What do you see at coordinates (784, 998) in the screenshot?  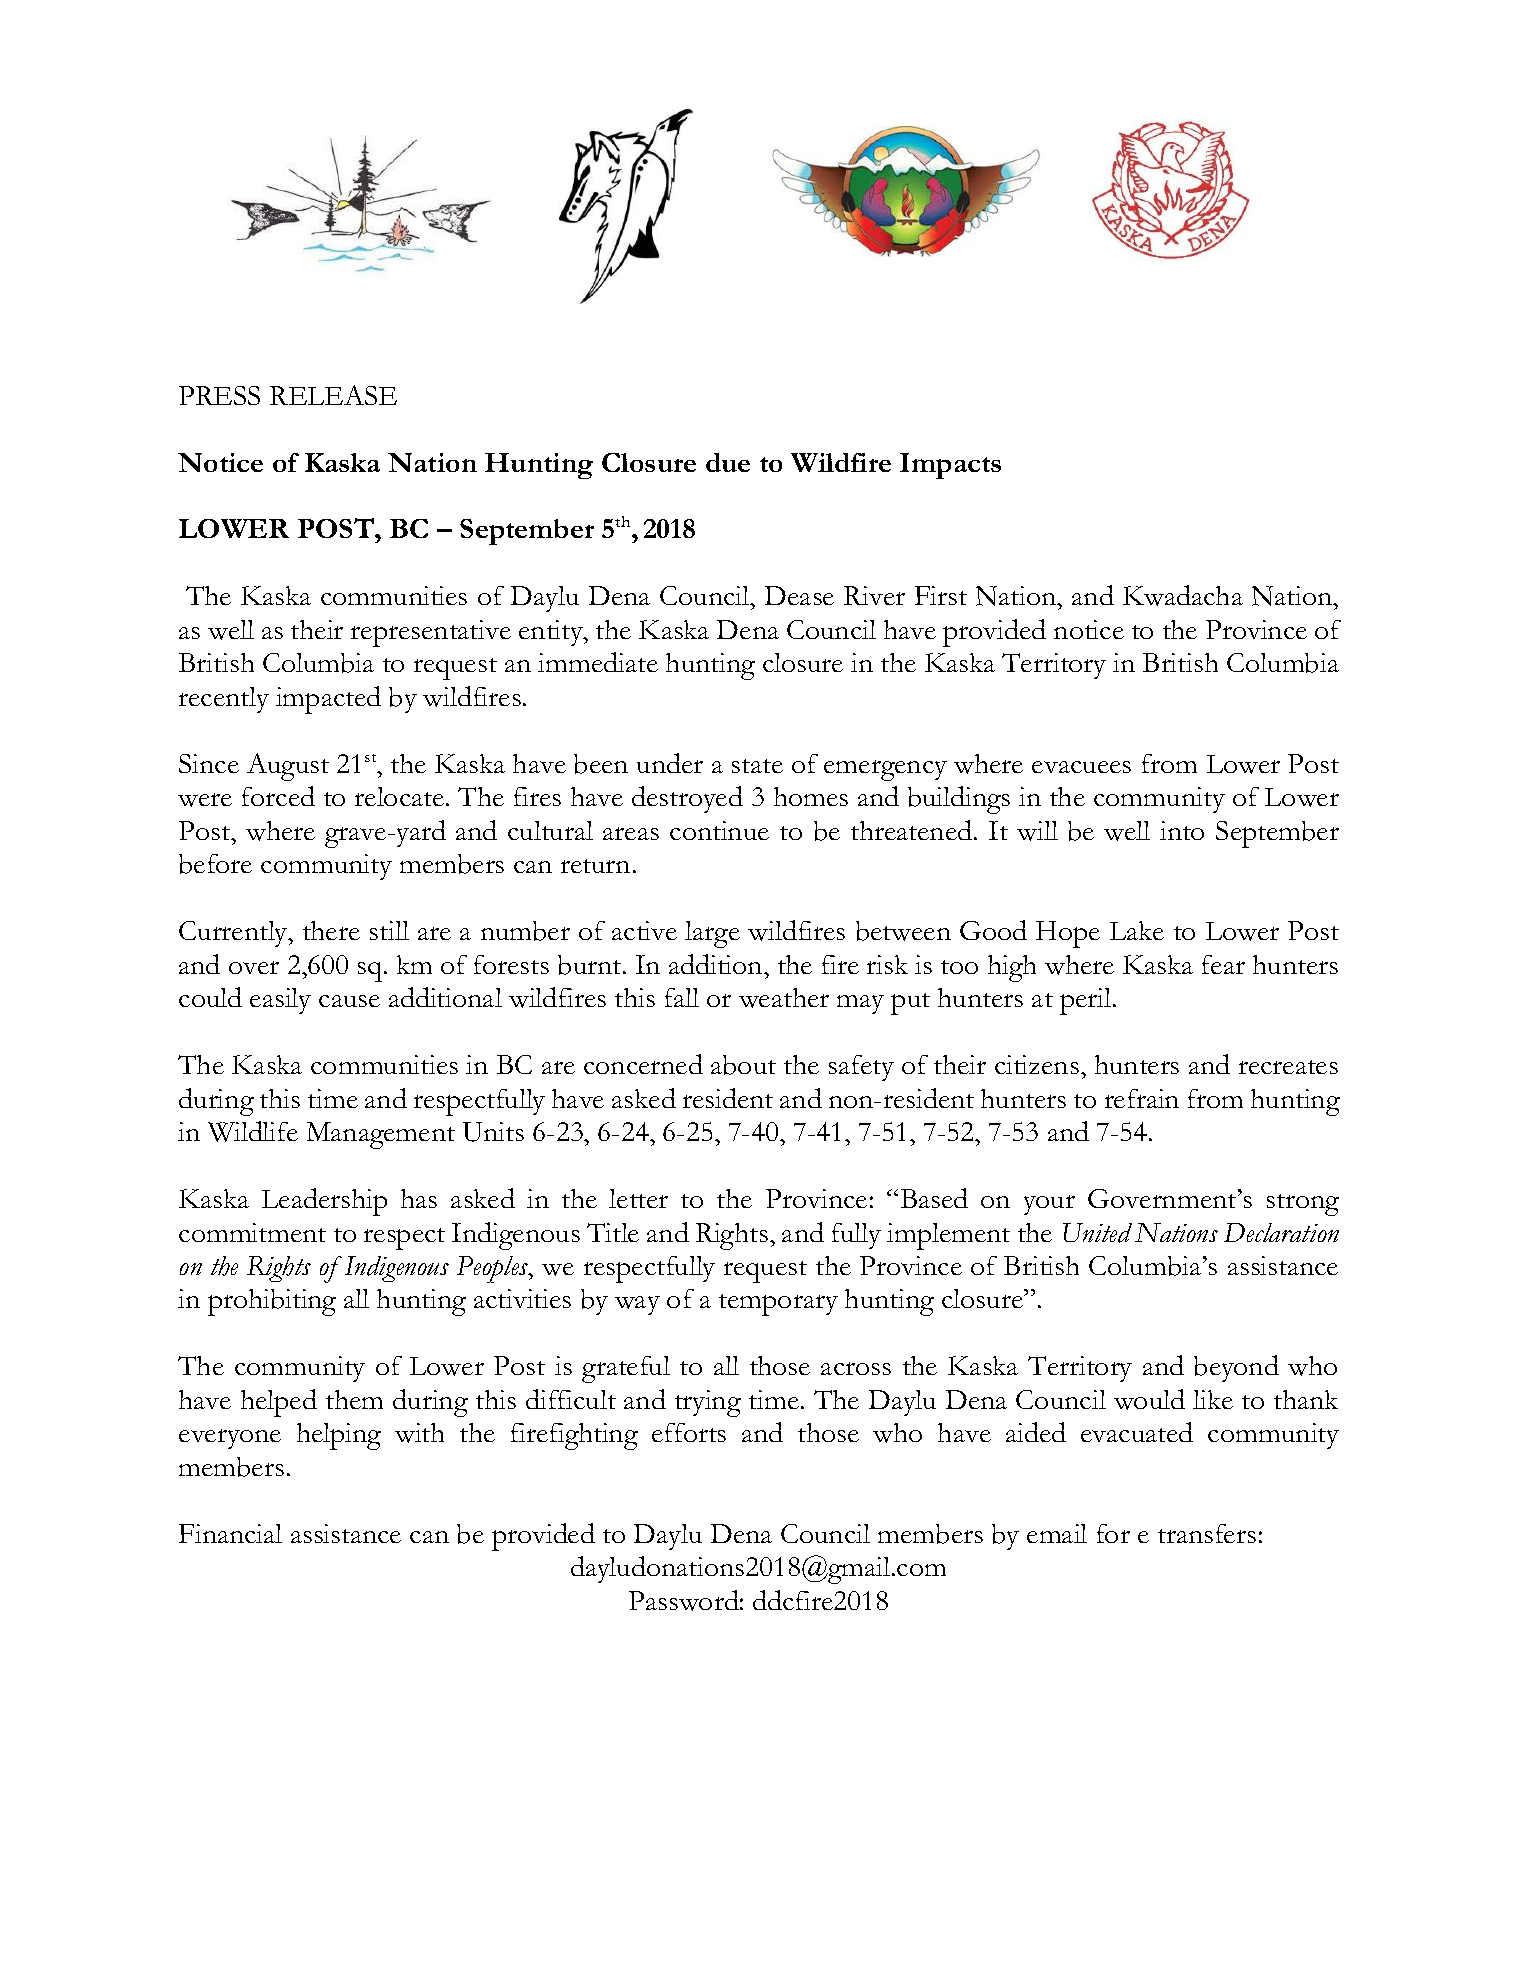 I see `weather` at bounding box center [784, 998].
